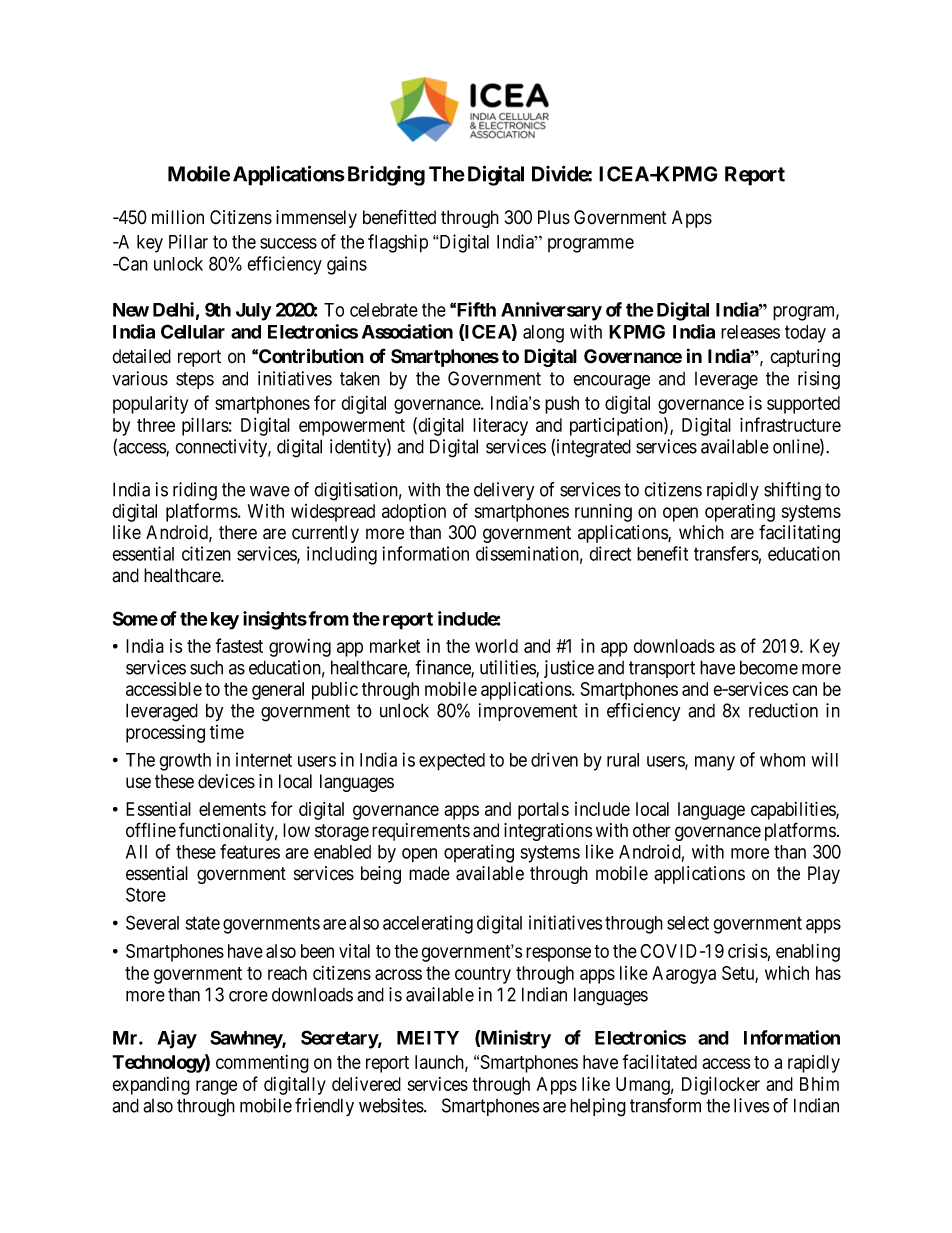 The image size is (952, 1233). I want to click on range, so click(216, 1087).
